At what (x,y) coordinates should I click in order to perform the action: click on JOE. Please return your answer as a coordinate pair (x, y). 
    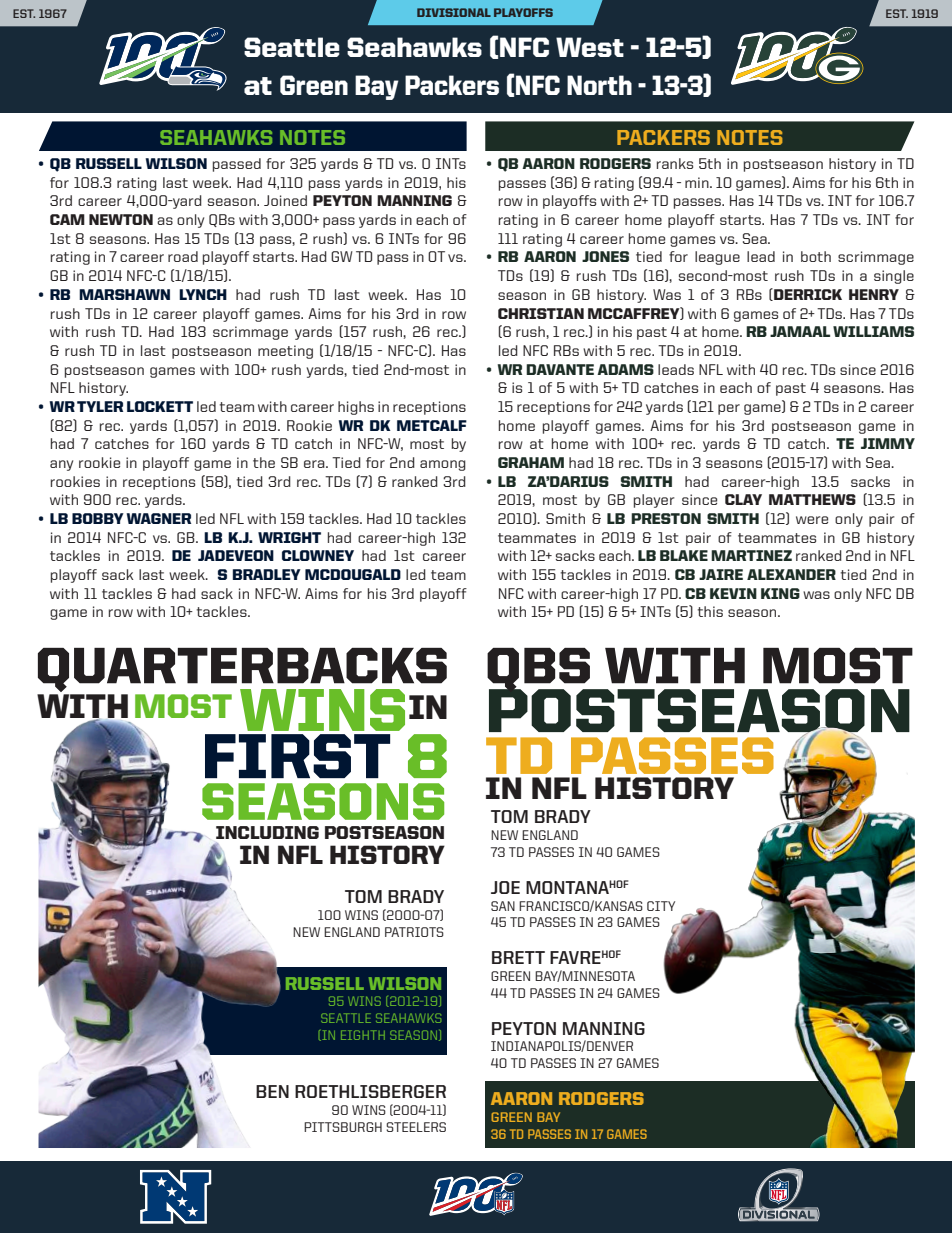
    Looking at the image, I should click on (505, 887).
